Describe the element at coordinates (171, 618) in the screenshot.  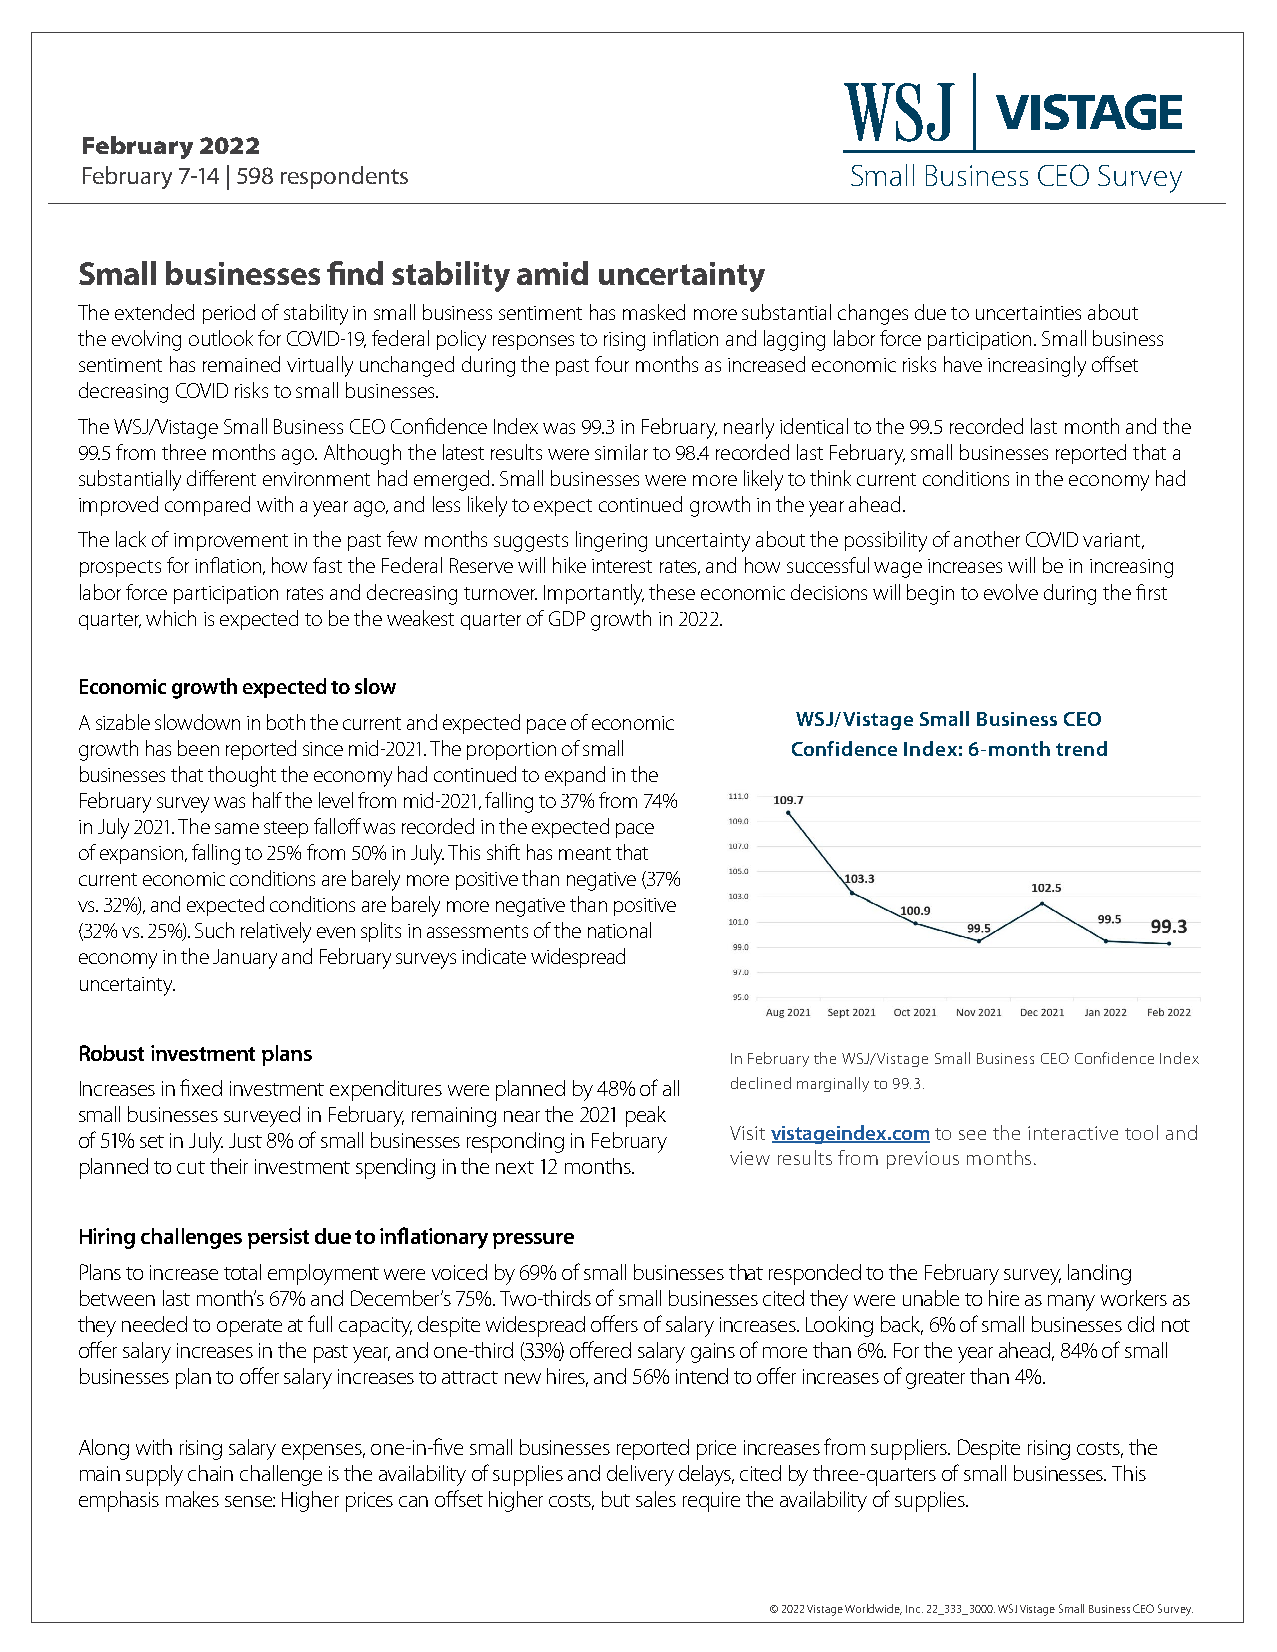
I see `which` at that location.
